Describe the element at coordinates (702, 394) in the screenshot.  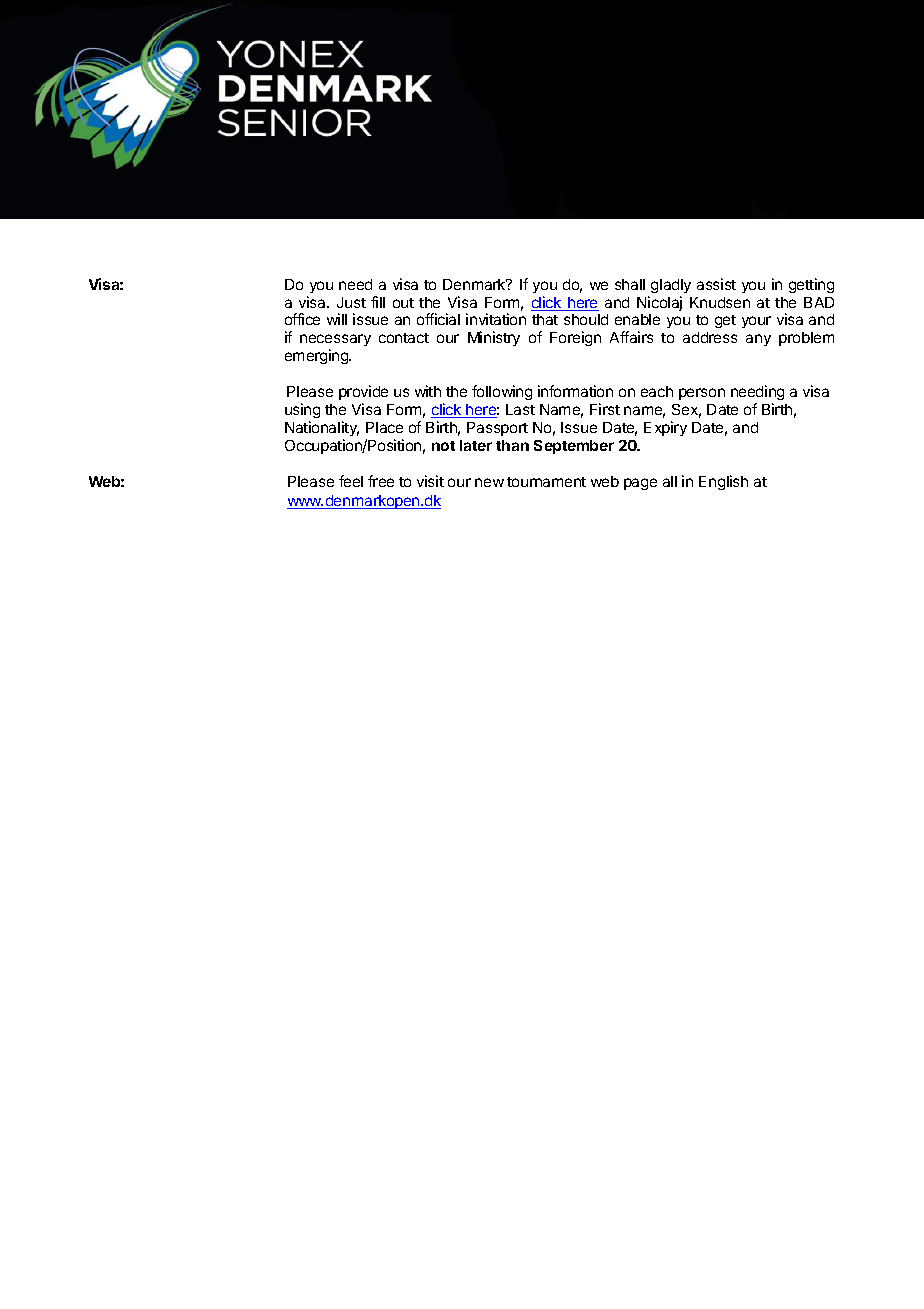
I see `person` at that location.
